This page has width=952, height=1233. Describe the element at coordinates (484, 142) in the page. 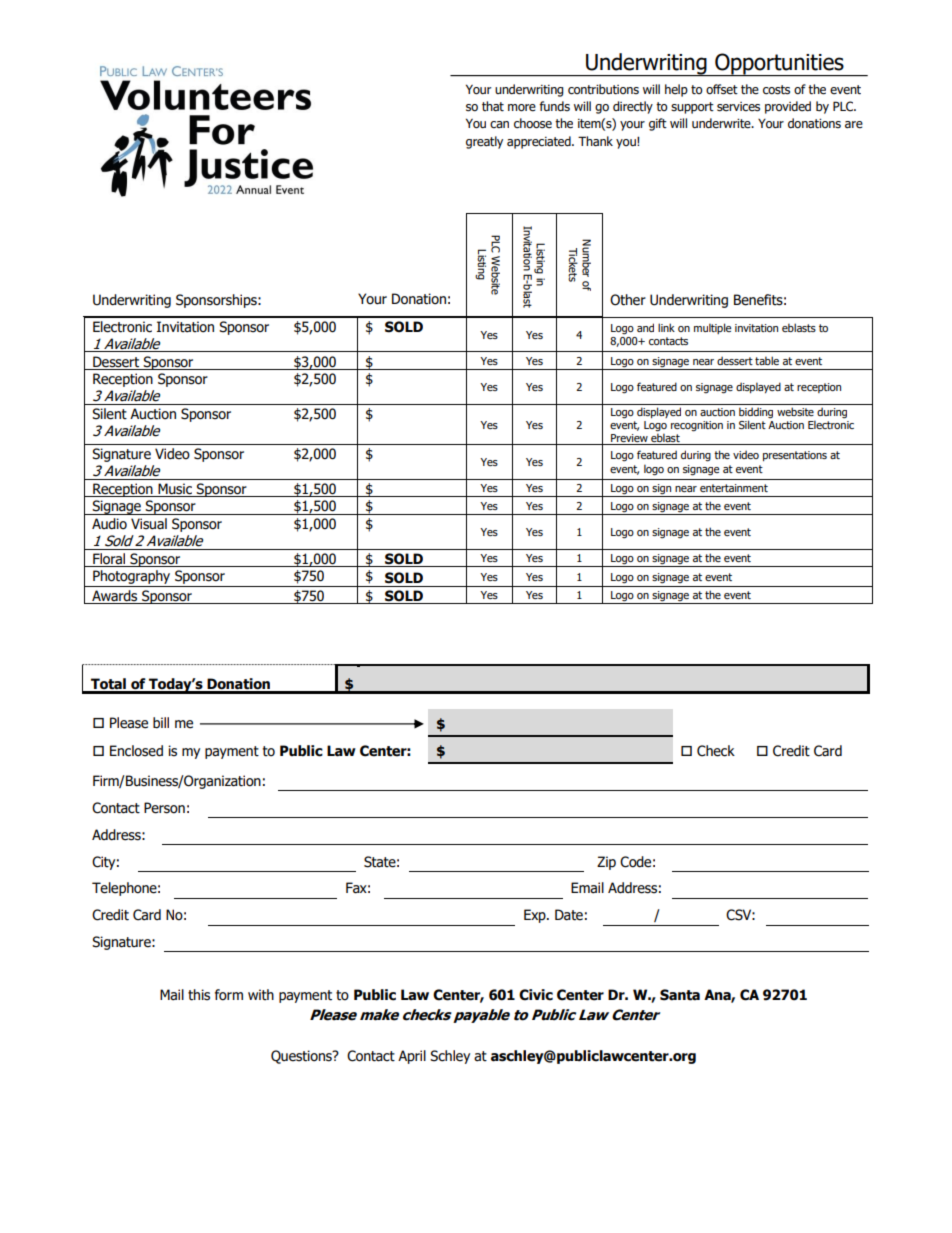

I see `greatly` at that location.
